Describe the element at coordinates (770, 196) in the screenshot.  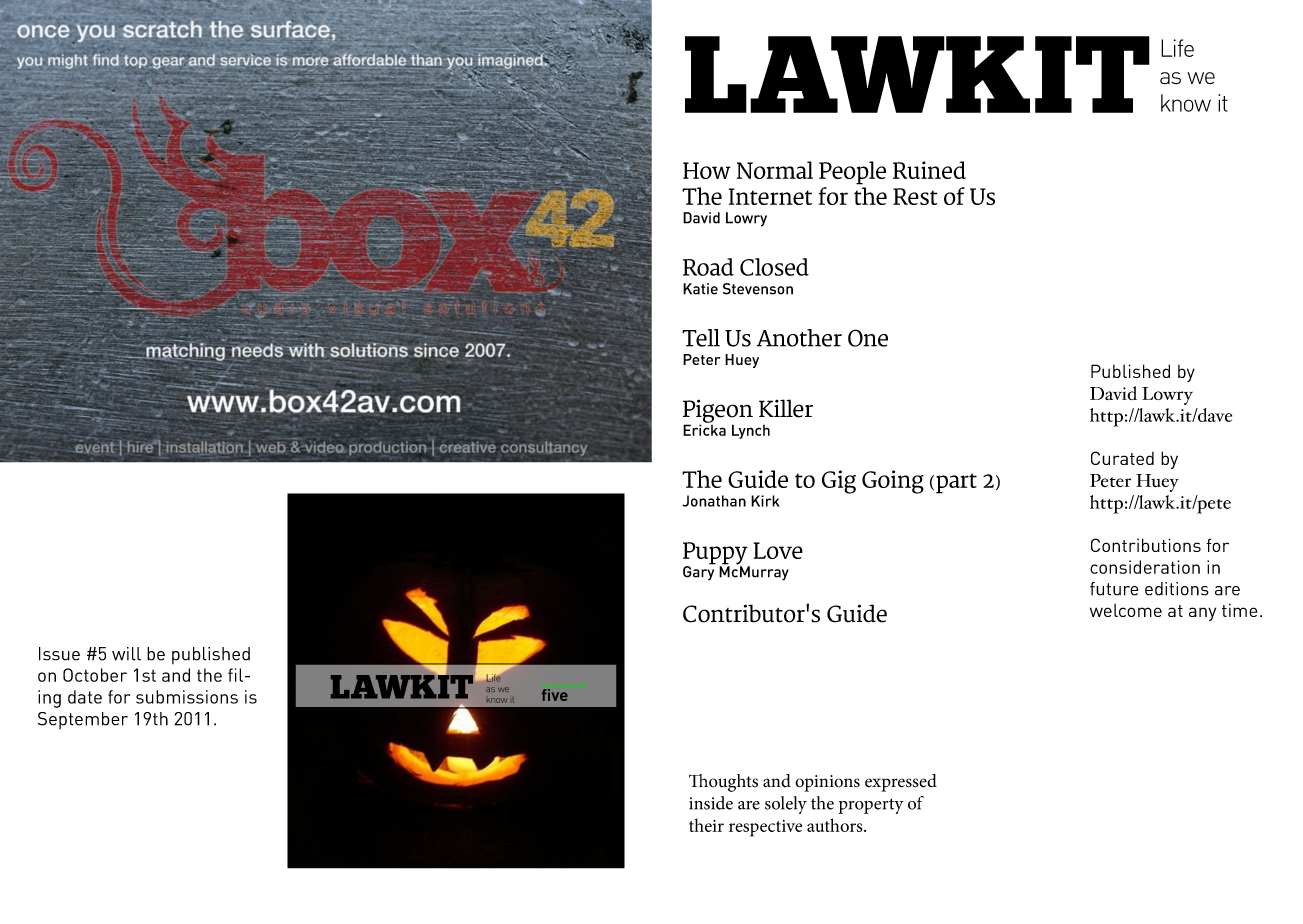
I see `Internet` at that location.
